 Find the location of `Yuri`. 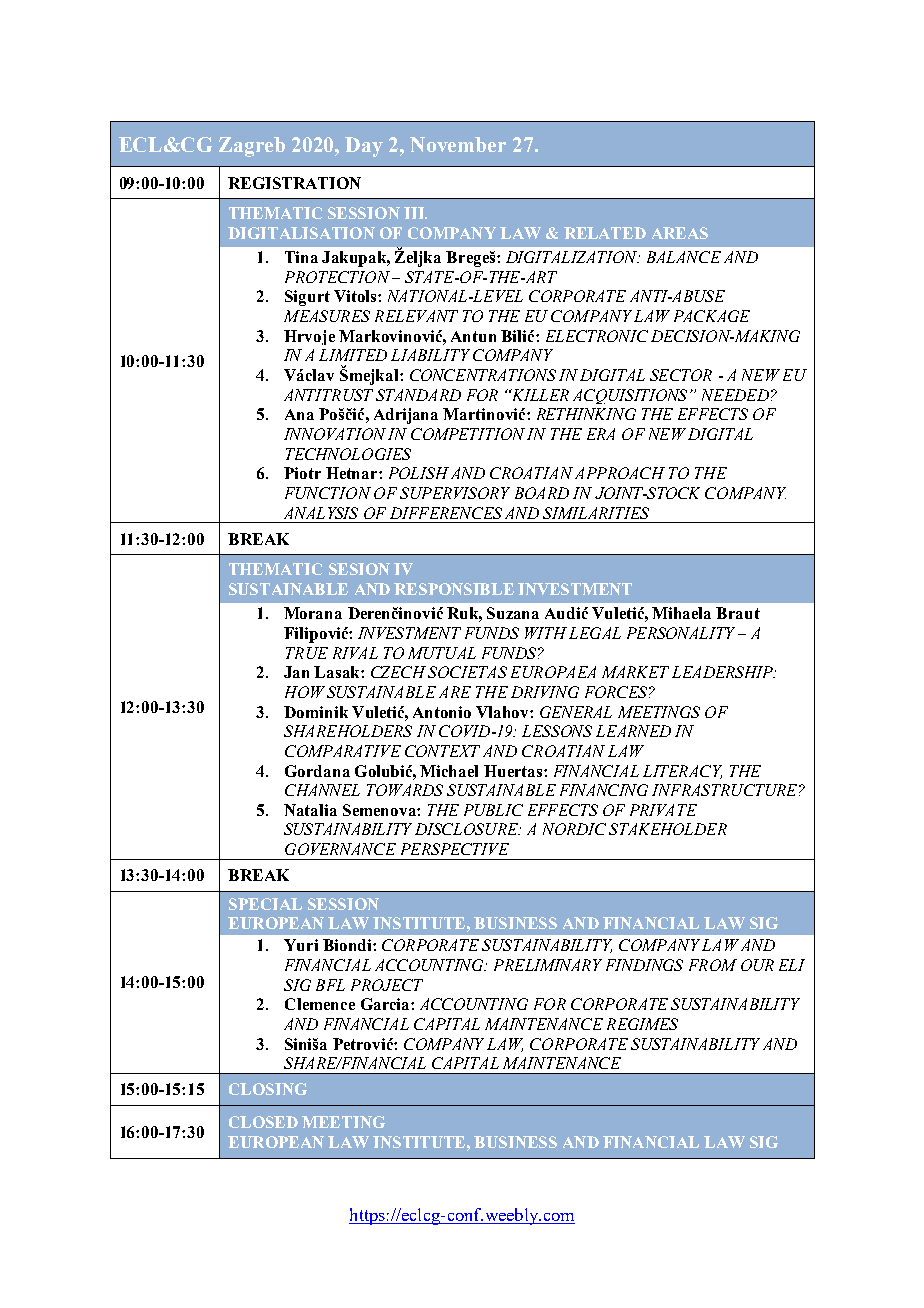

Yuri is located at coordinates (301, 945).
